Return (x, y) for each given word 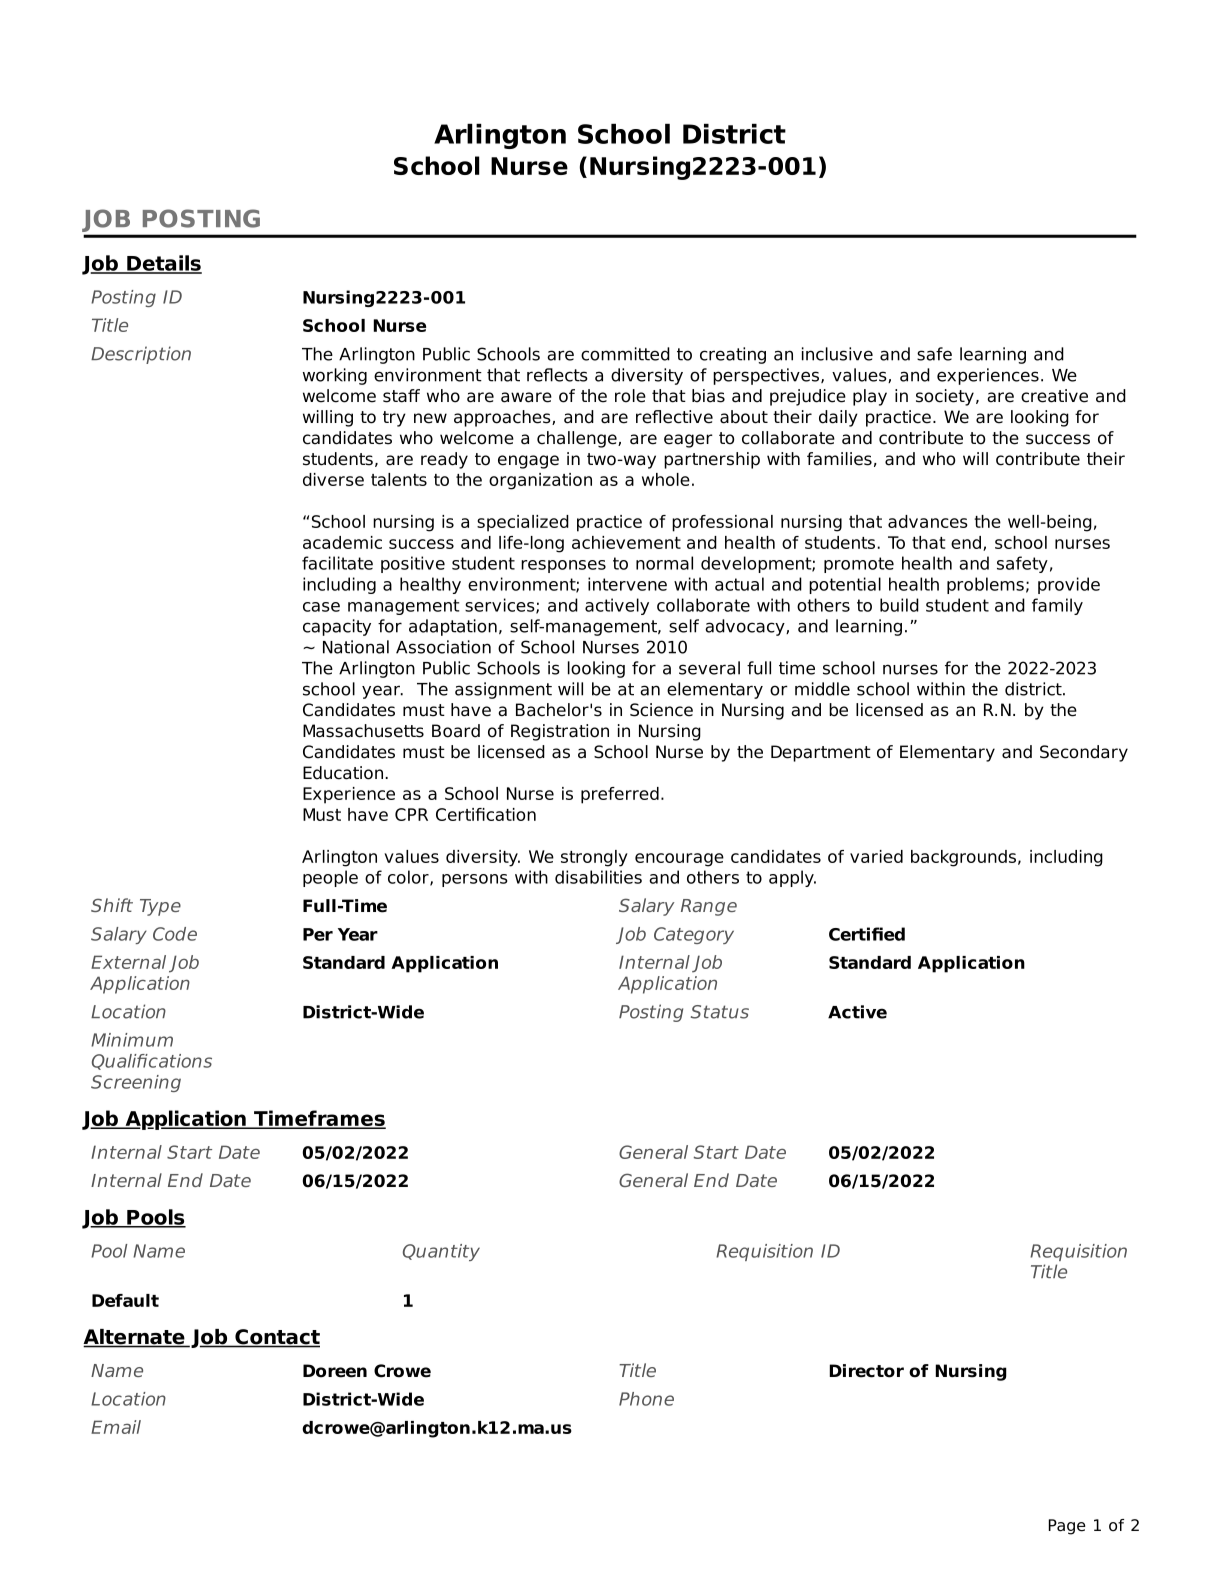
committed (625, 354)
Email (116, 1427)
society (945, 397)
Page (1067, 1527)
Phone (646, 1399)
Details (163, 264)
